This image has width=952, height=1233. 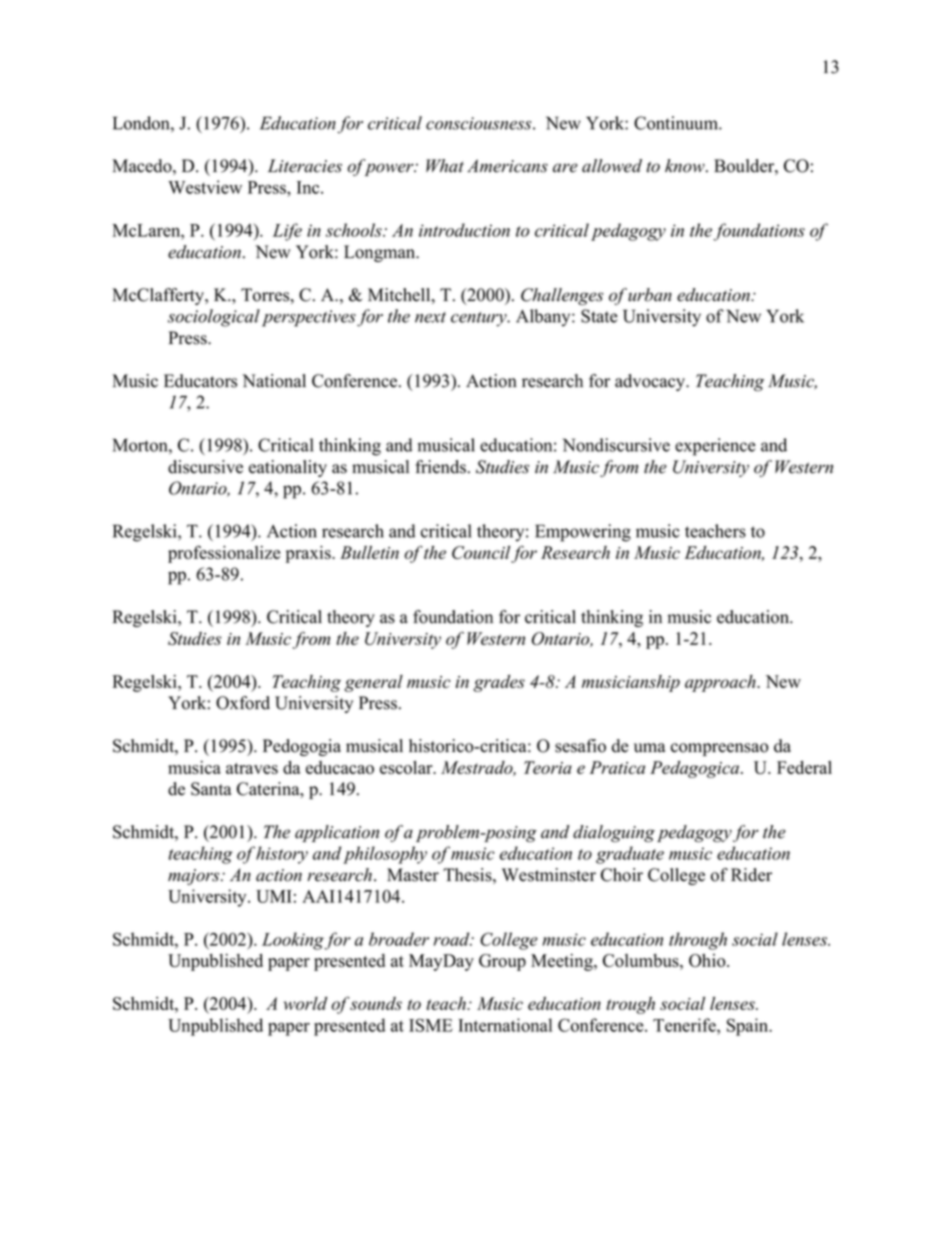 I want to click on Inc, so click(x=309, y=187).
